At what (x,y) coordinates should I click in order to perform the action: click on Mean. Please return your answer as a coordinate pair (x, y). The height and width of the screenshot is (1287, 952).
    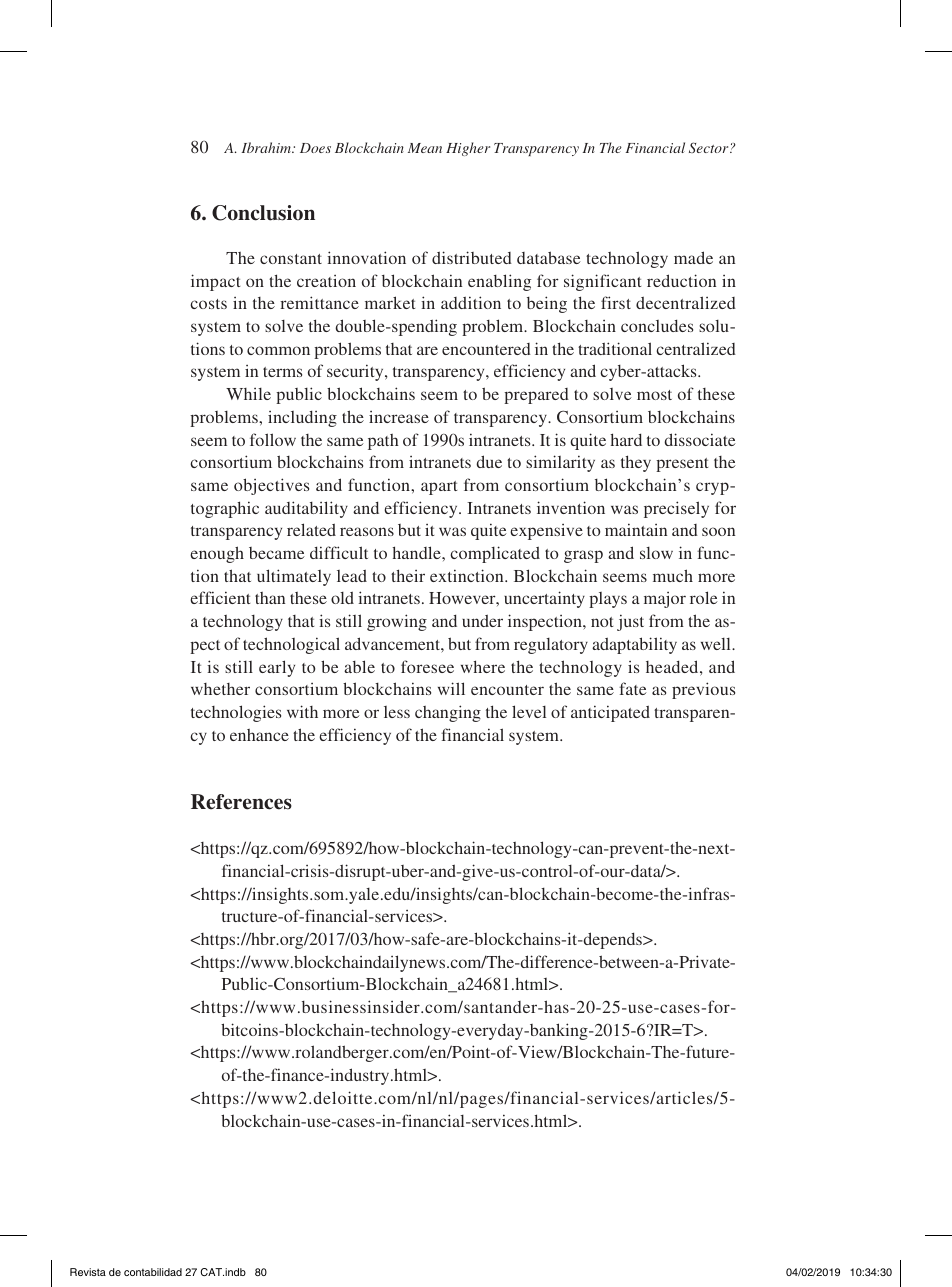
    Looking at the image, I should click on (425, 148).
